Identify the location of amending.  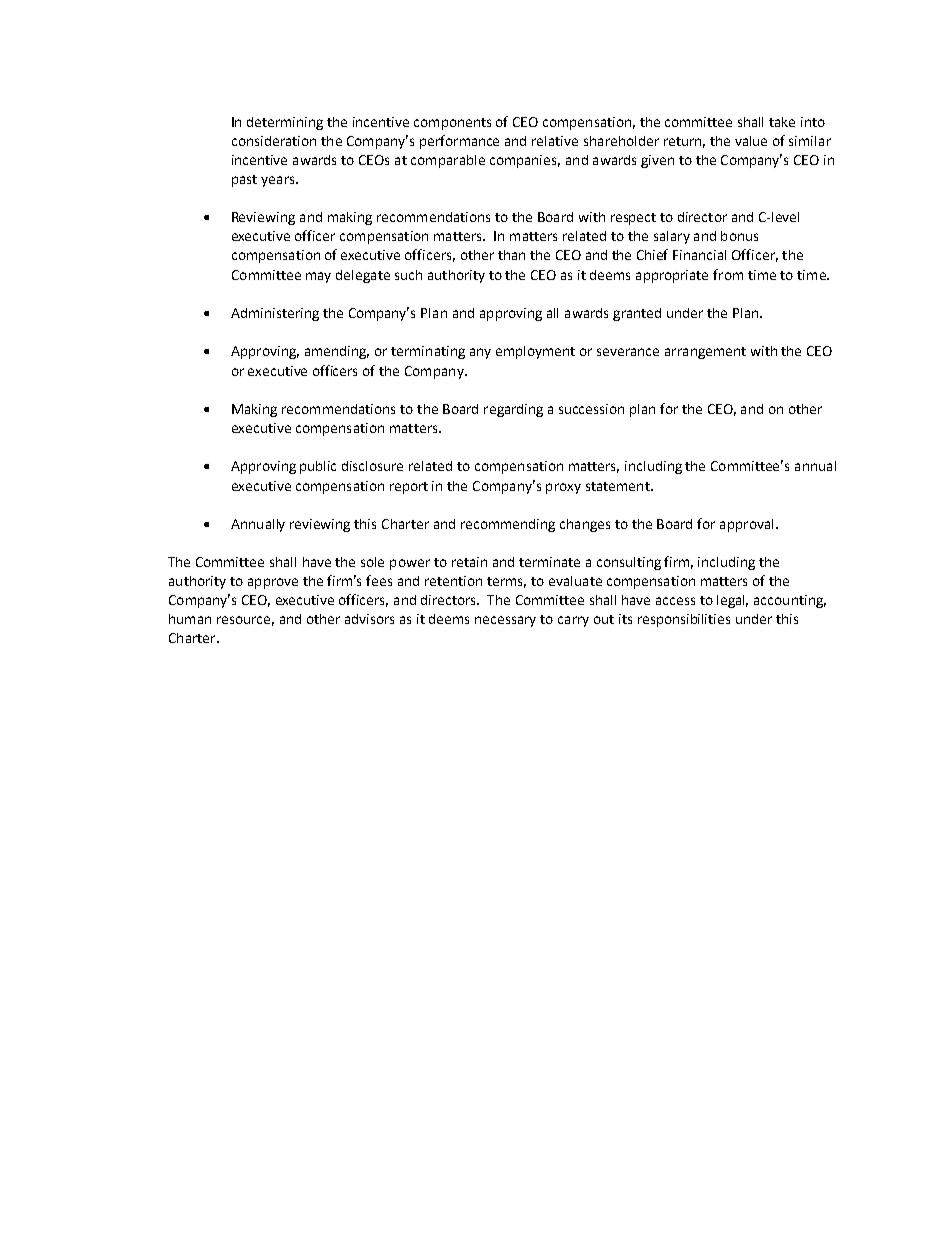
(337, 352).
